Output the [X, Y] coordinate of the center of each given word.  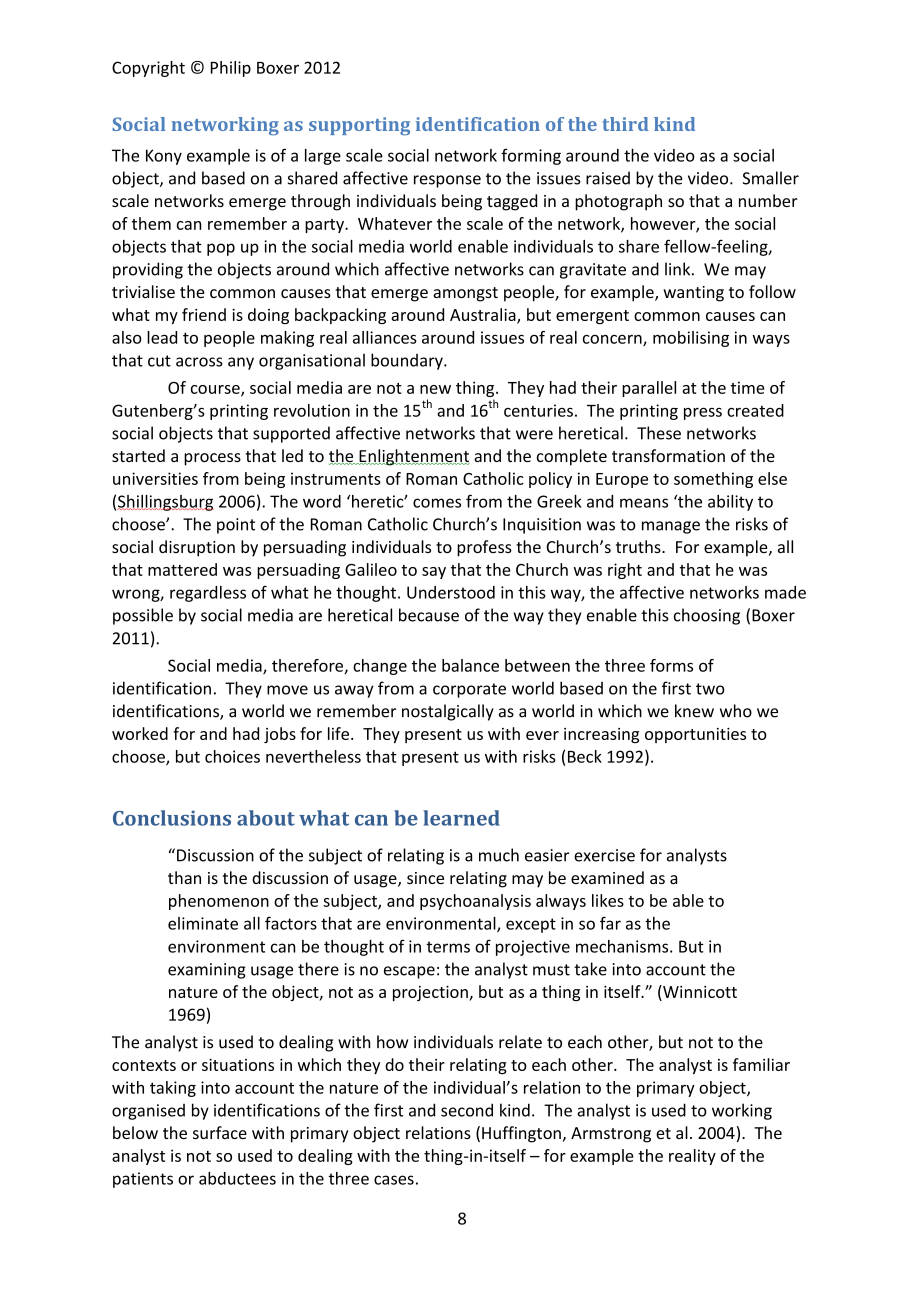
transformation [668, 455]
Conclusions [172, 818]
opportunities [695, 735]
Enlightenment [413, 457]
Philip [231, 69]
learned [461, 818]
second [467, 1110]
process [212, 459]
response [447, 181]
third [626, 124]
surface [220, 1132]
